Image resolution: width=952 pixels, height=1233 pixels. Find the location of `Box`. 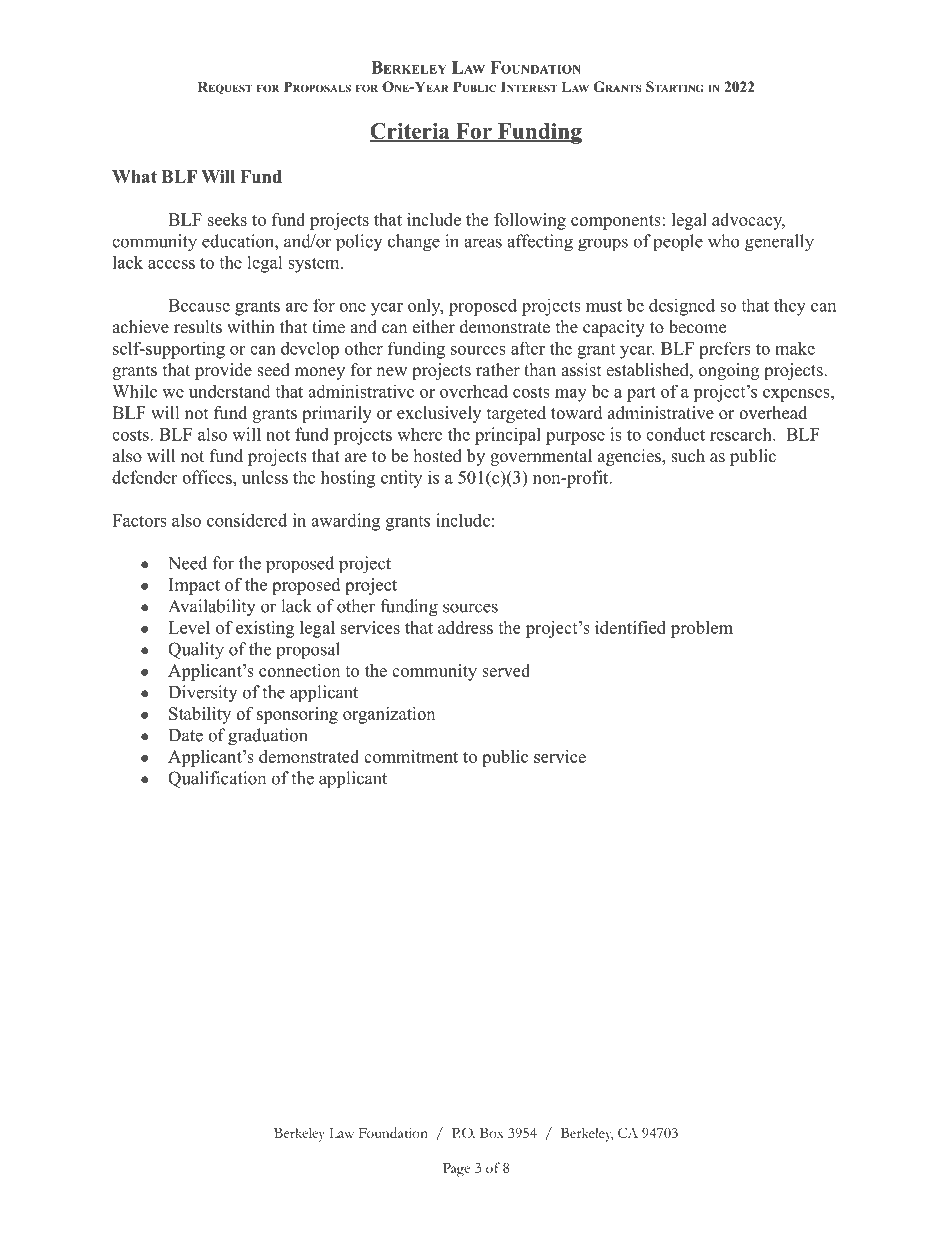

Box is located at coordinates (492, 1133).
